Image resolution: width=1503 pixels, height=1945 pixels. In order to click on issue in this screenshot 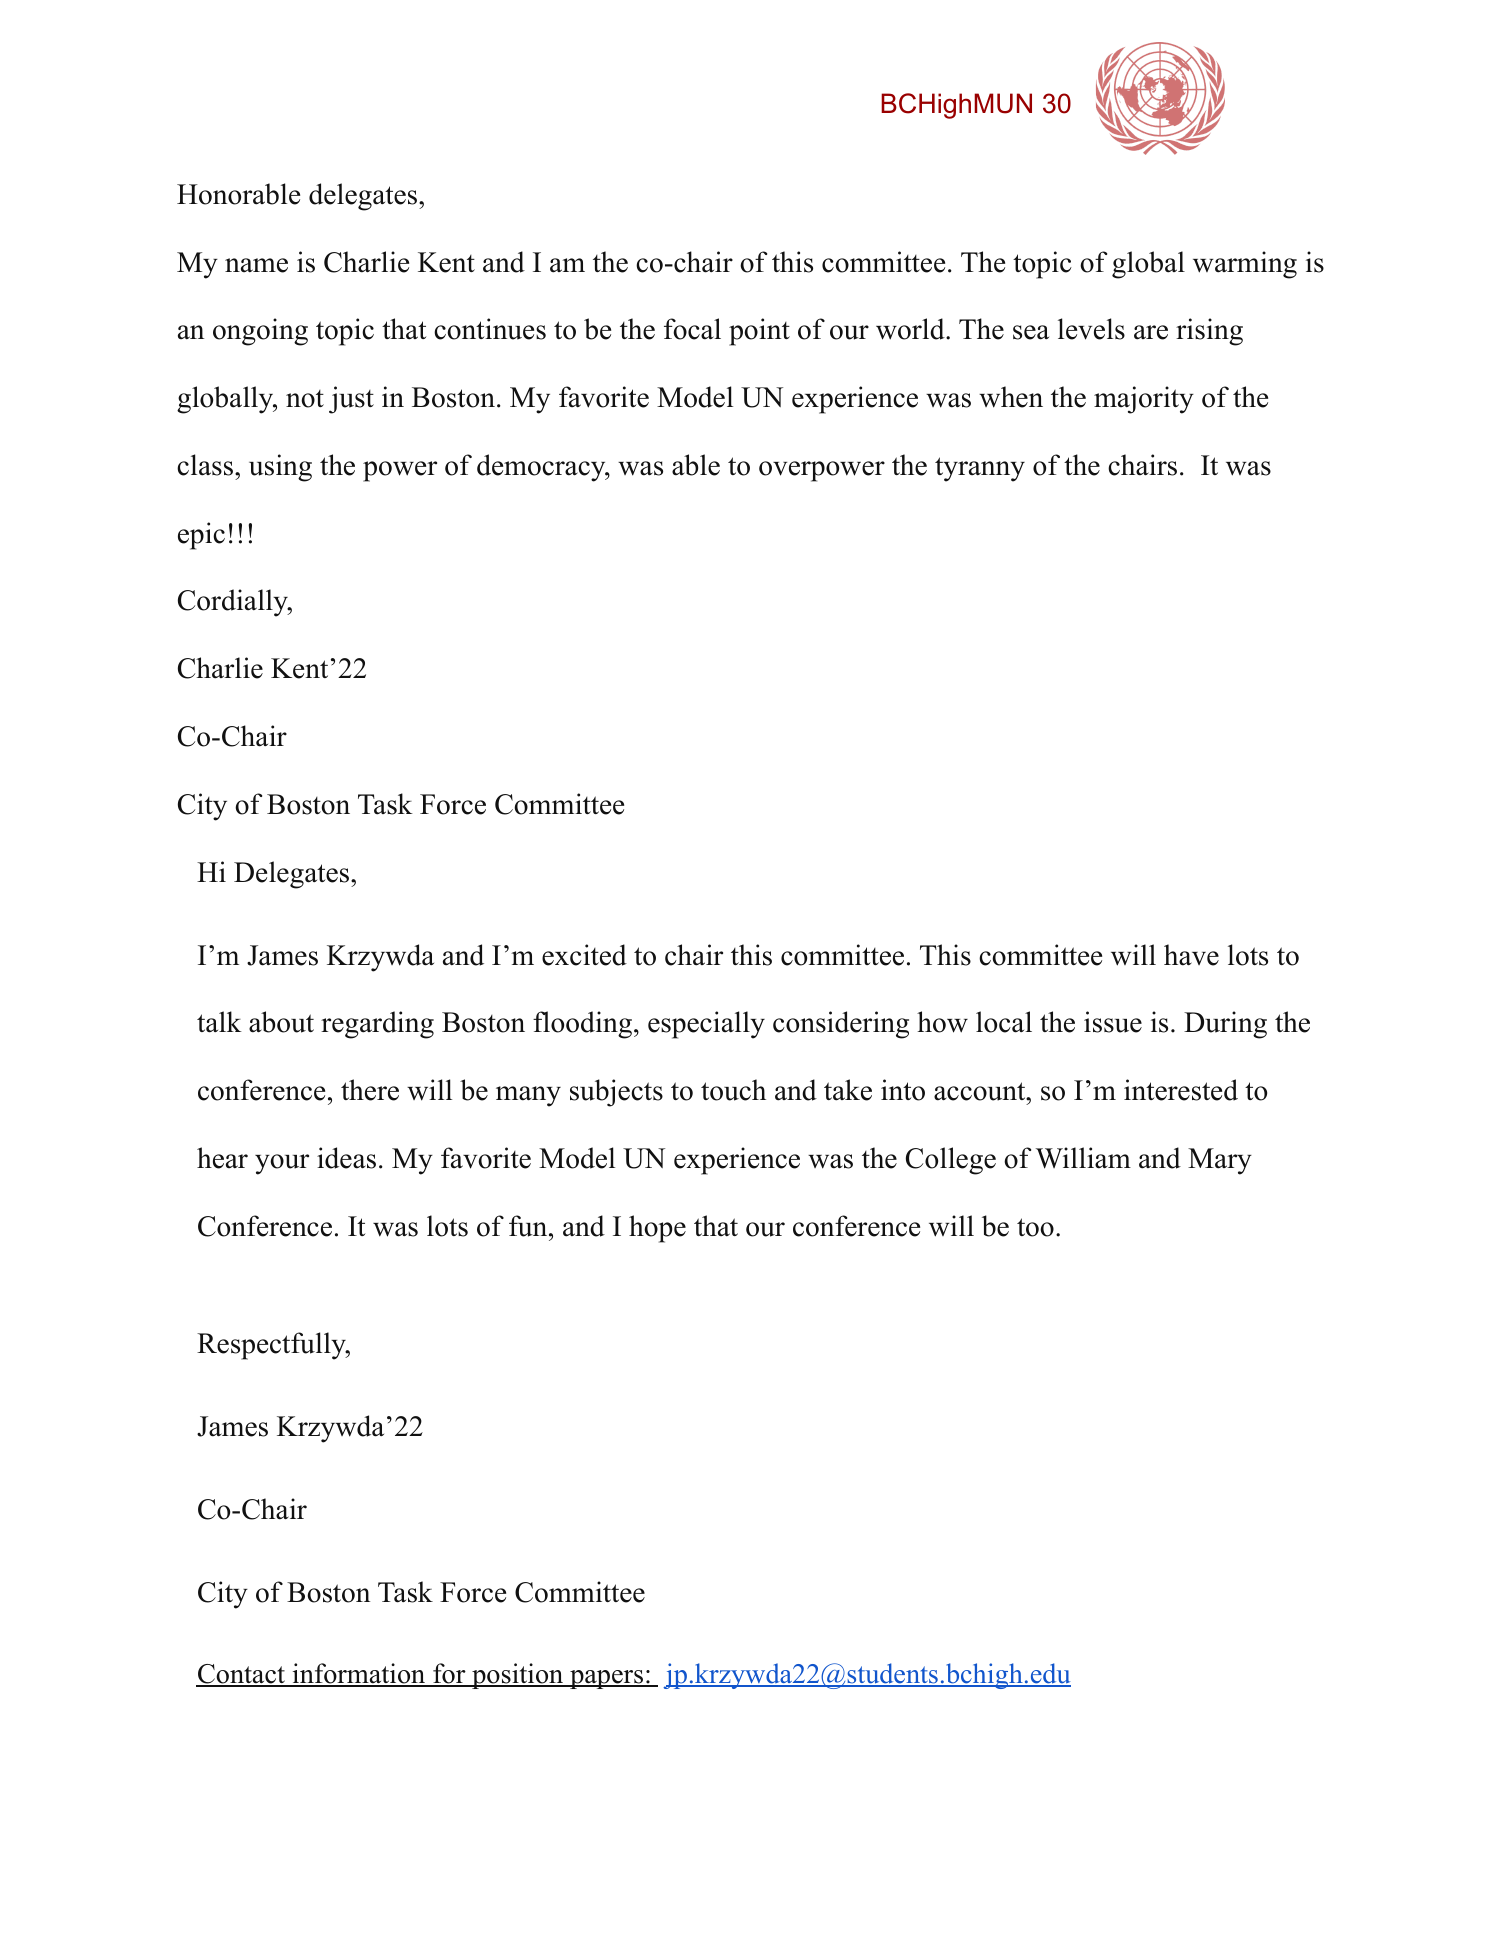, I will do `click(1113, 1022)`.
